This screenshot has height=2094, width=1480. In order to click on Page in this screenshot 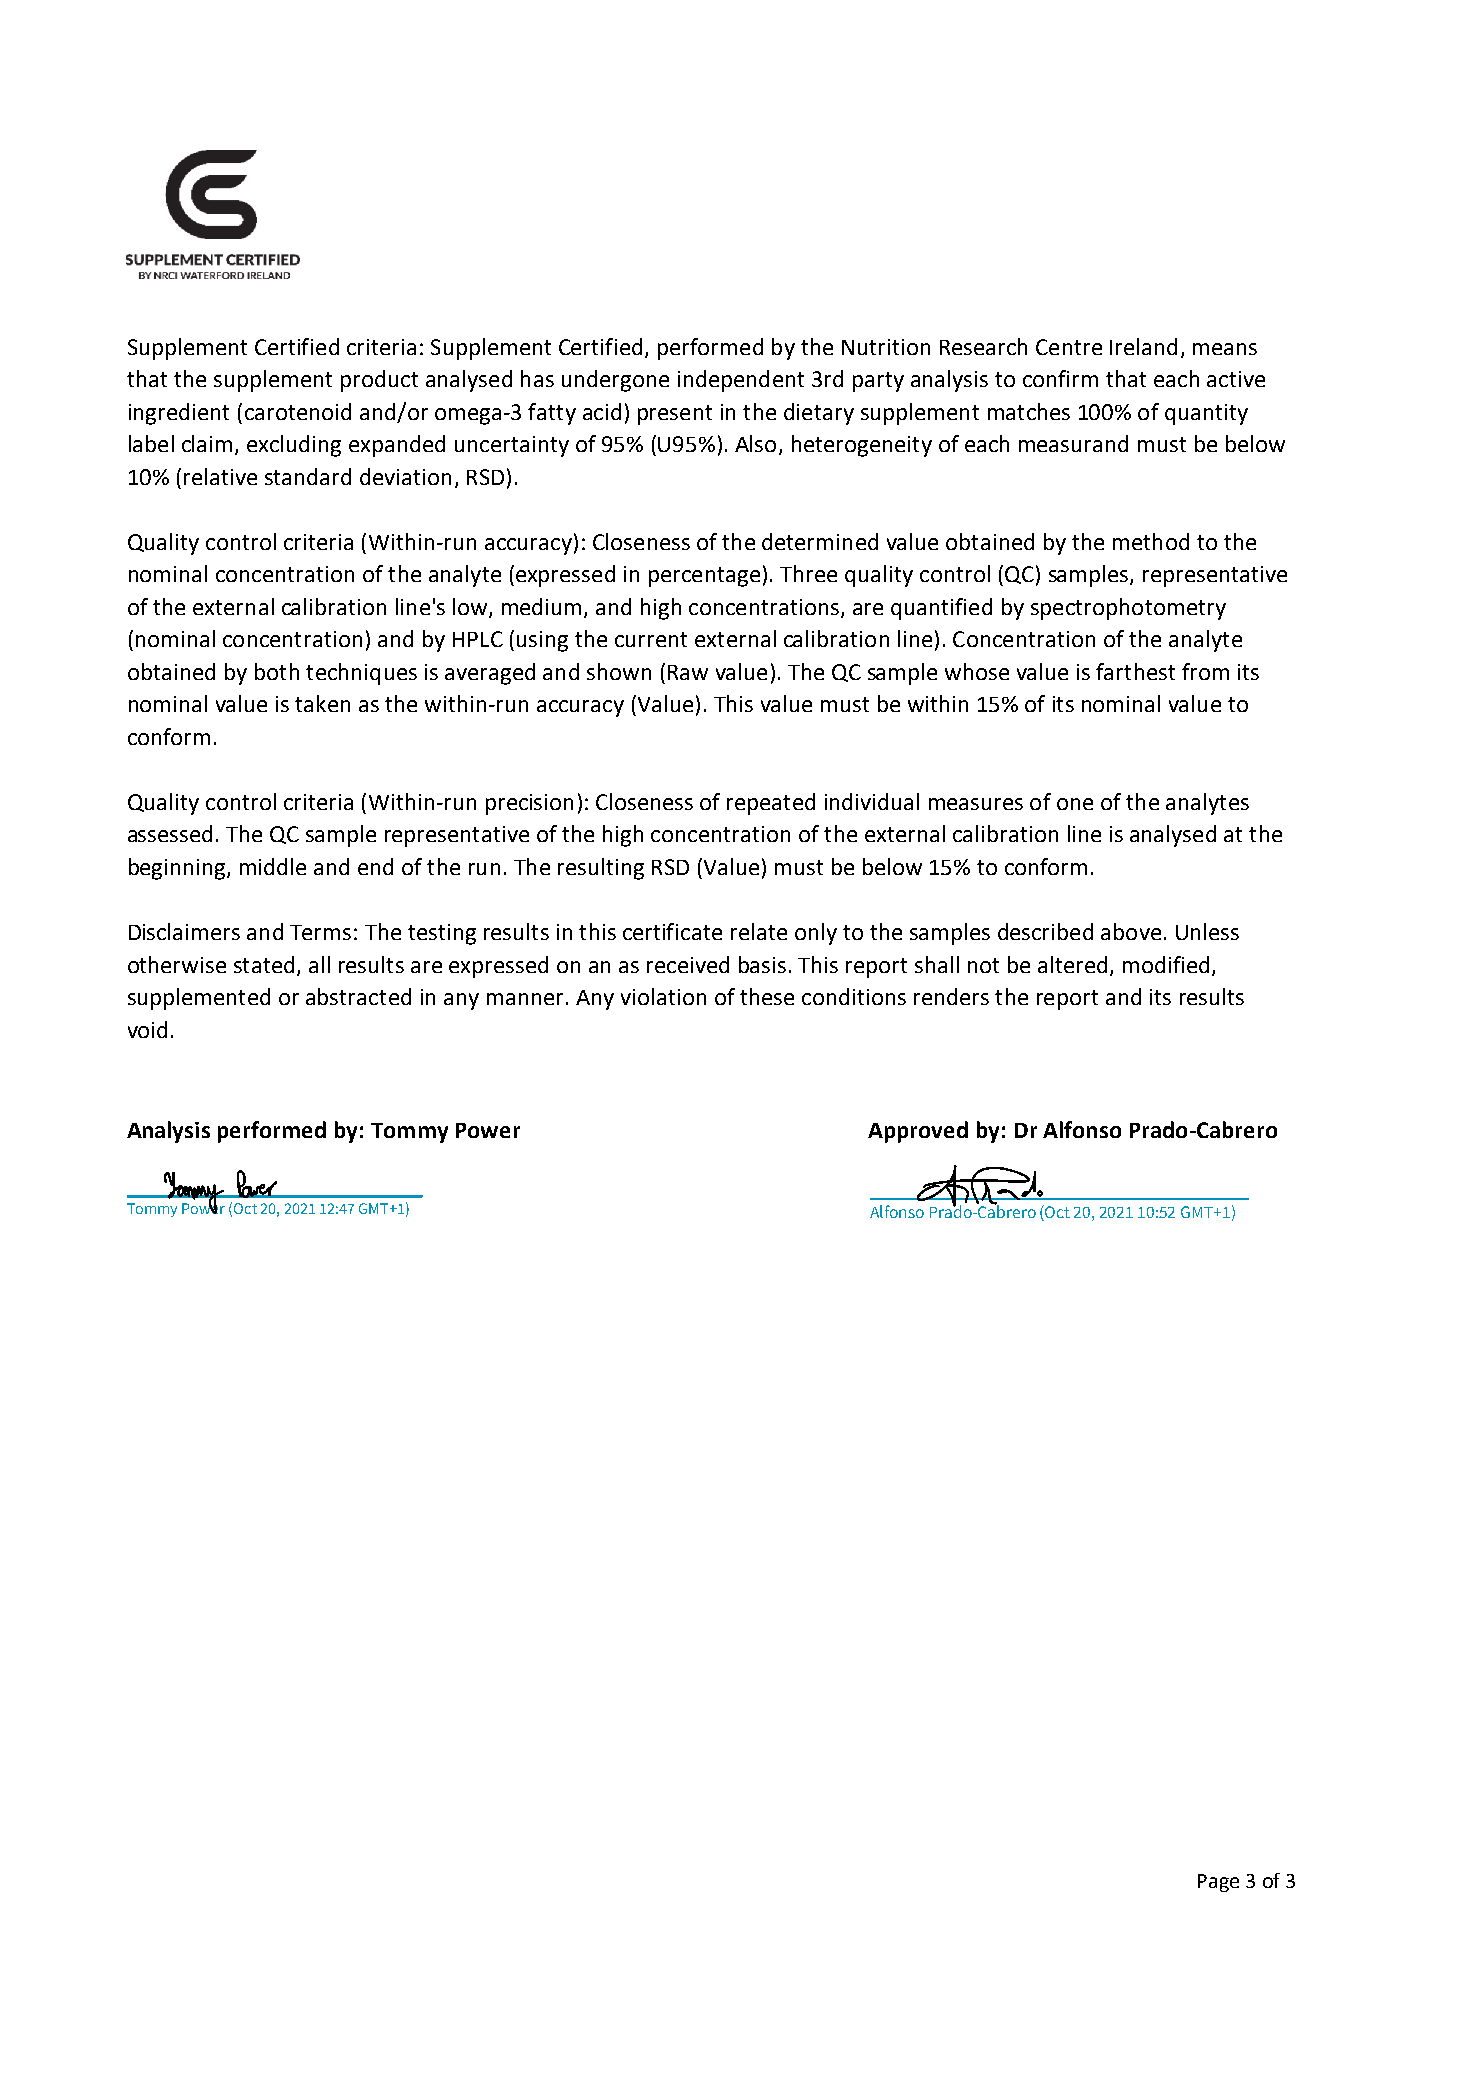, I will do `click(1218, 1883)`.
